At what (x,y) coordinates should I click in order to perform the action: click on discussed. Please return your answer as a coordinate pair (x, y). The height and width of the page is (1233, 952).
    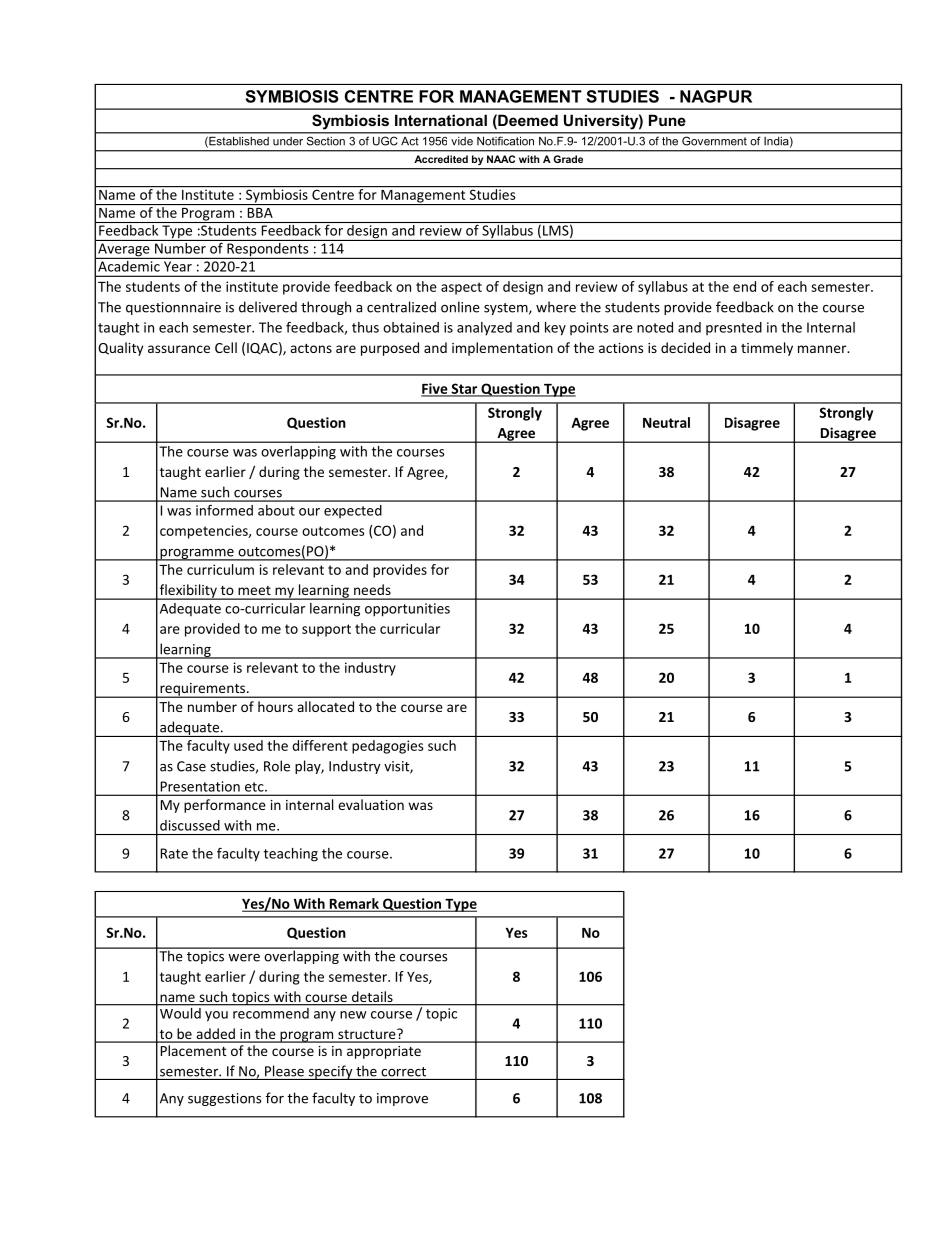
    Looking at the image, I should click on (190, 825).
